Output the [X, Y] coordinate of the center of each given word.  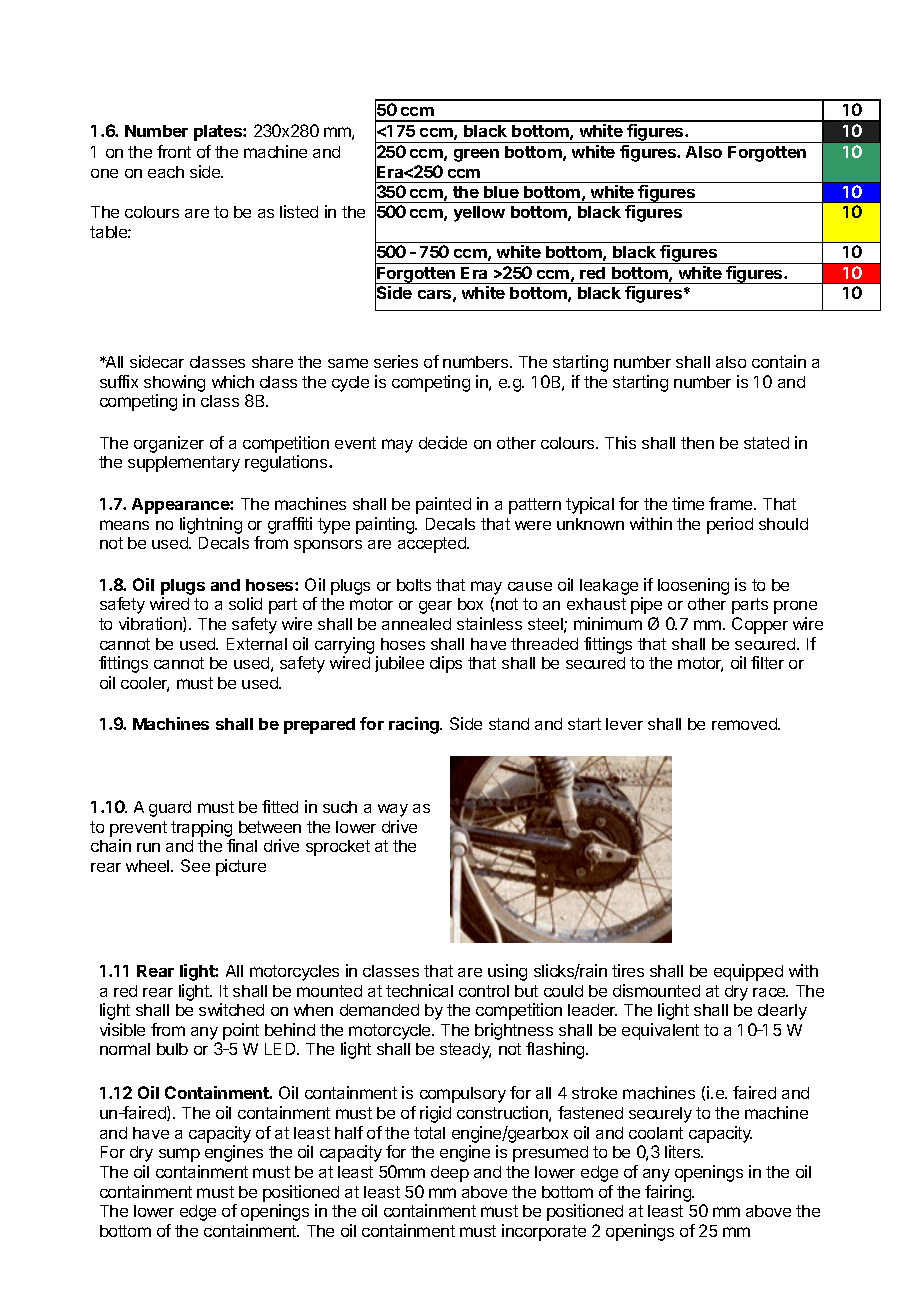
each [166, 172]
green [476, 155]
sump [179, 1155]
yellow [479, 214]
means [124, 525]
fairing [669, 1193]
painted [443, 505]
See [195, 865]
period [730, 525]
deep [450, 1174]
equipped [748, 972]
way [393, 810]
